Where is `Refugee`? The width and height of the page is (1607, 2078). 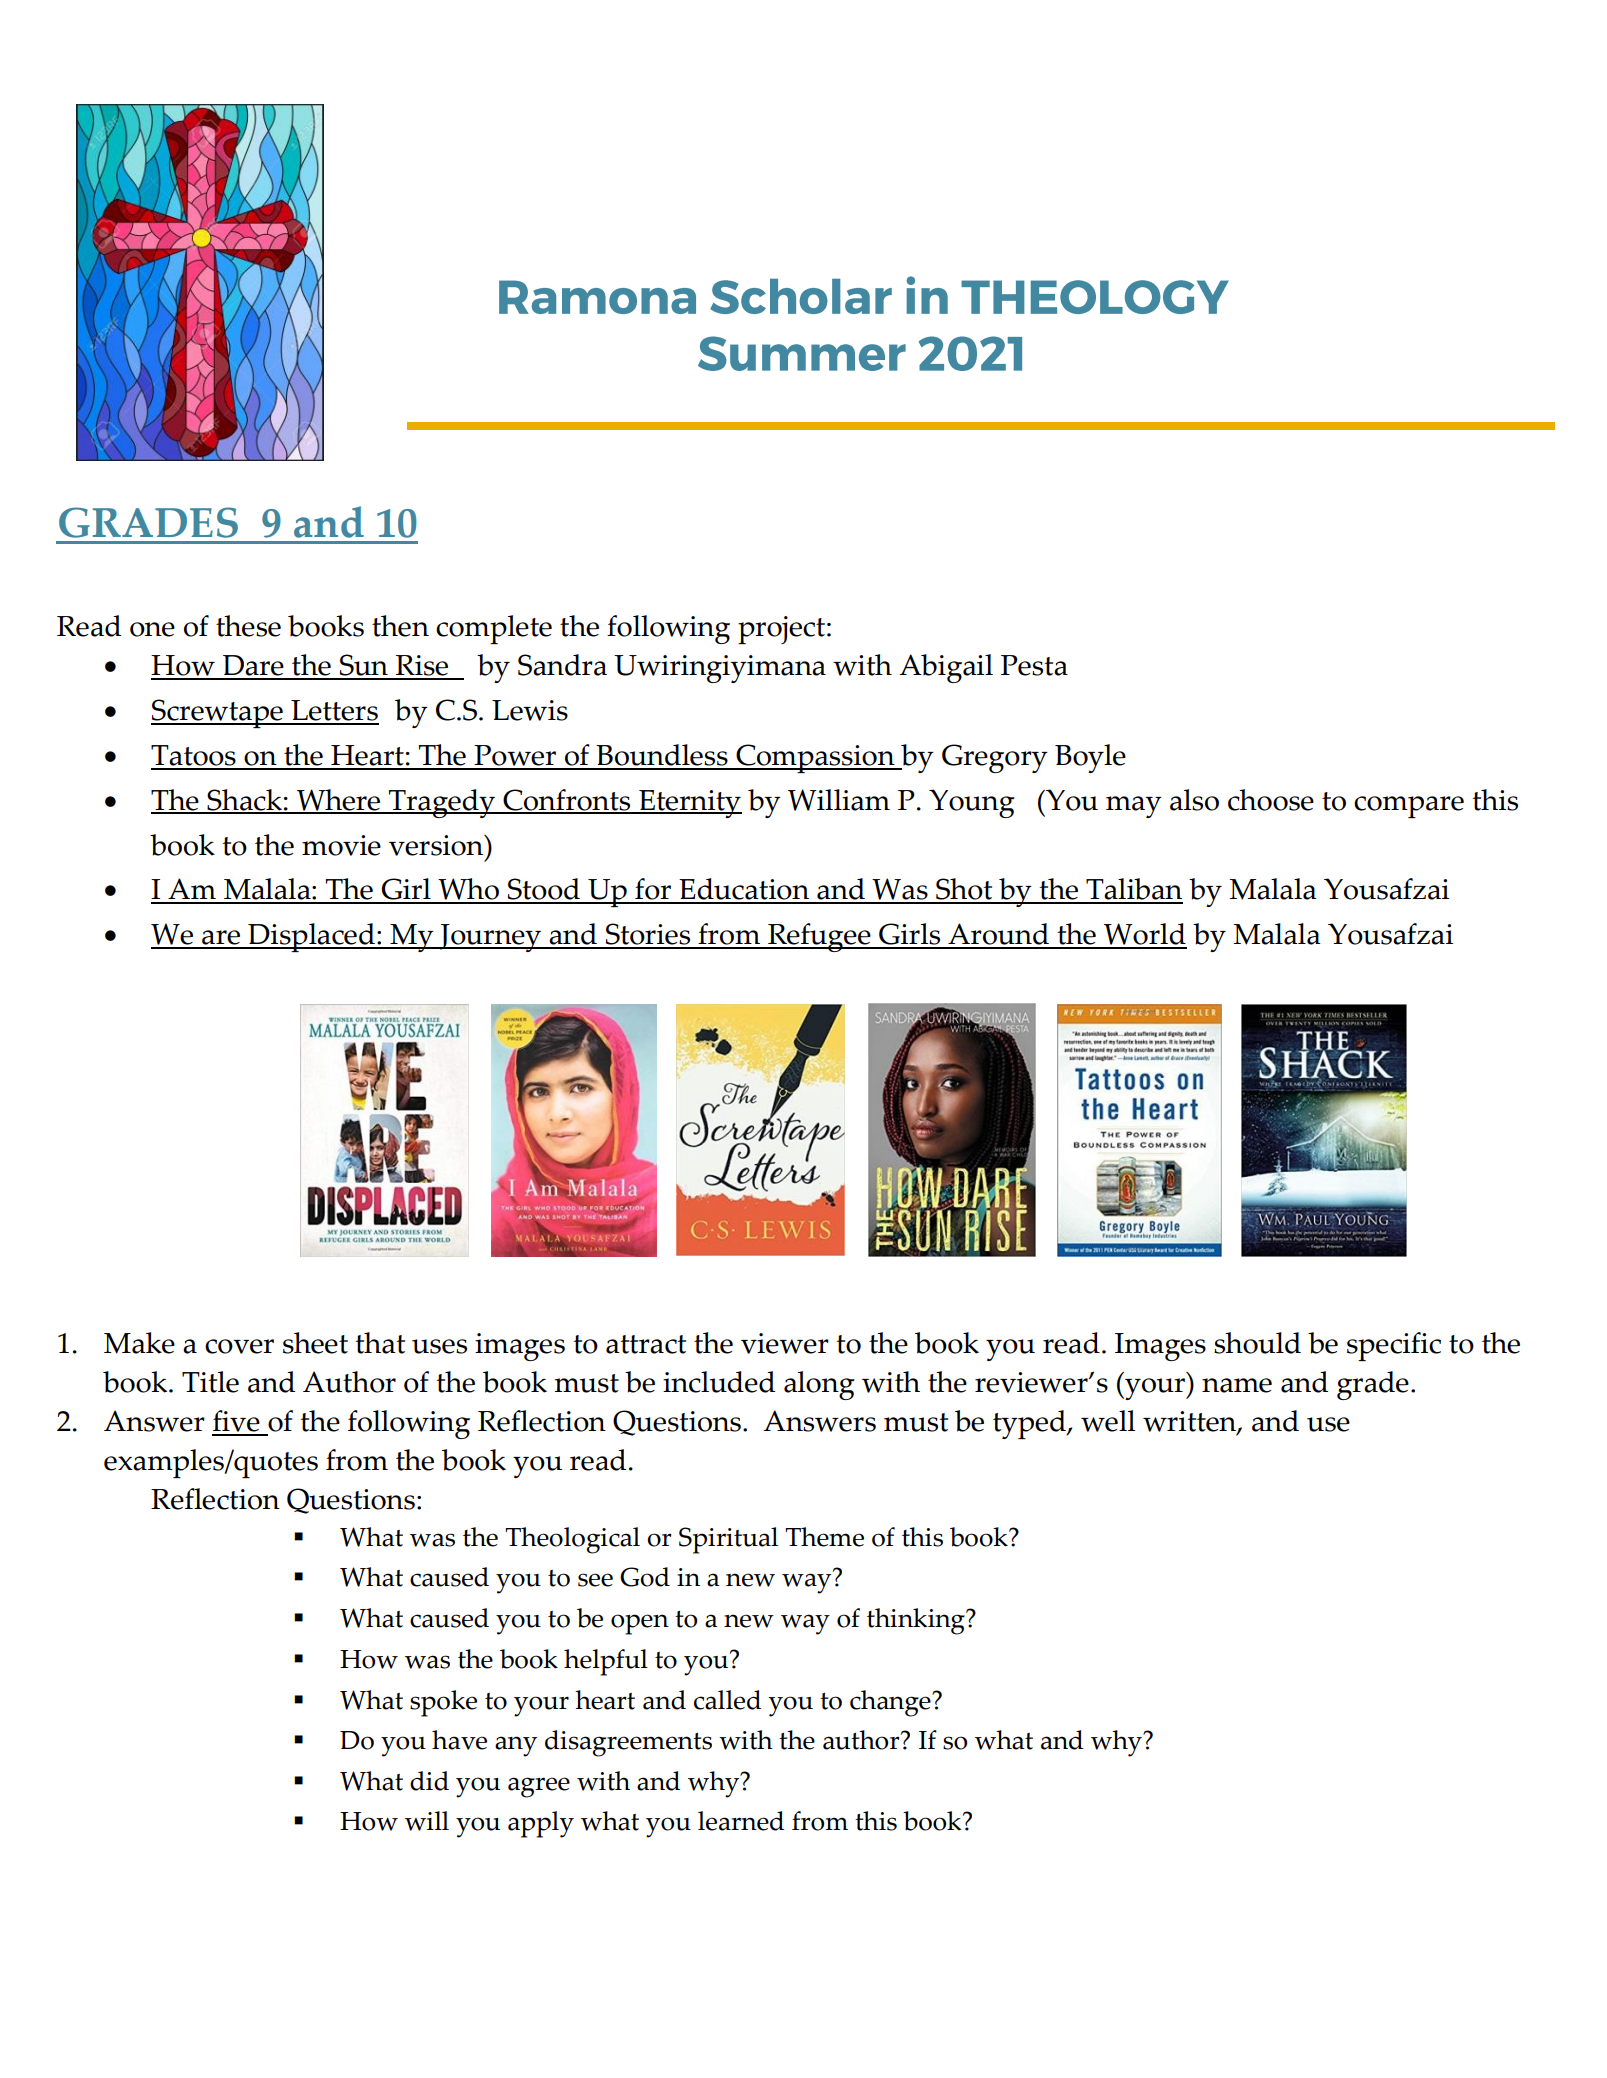
Refugee is located at coordinates (819, 937).
